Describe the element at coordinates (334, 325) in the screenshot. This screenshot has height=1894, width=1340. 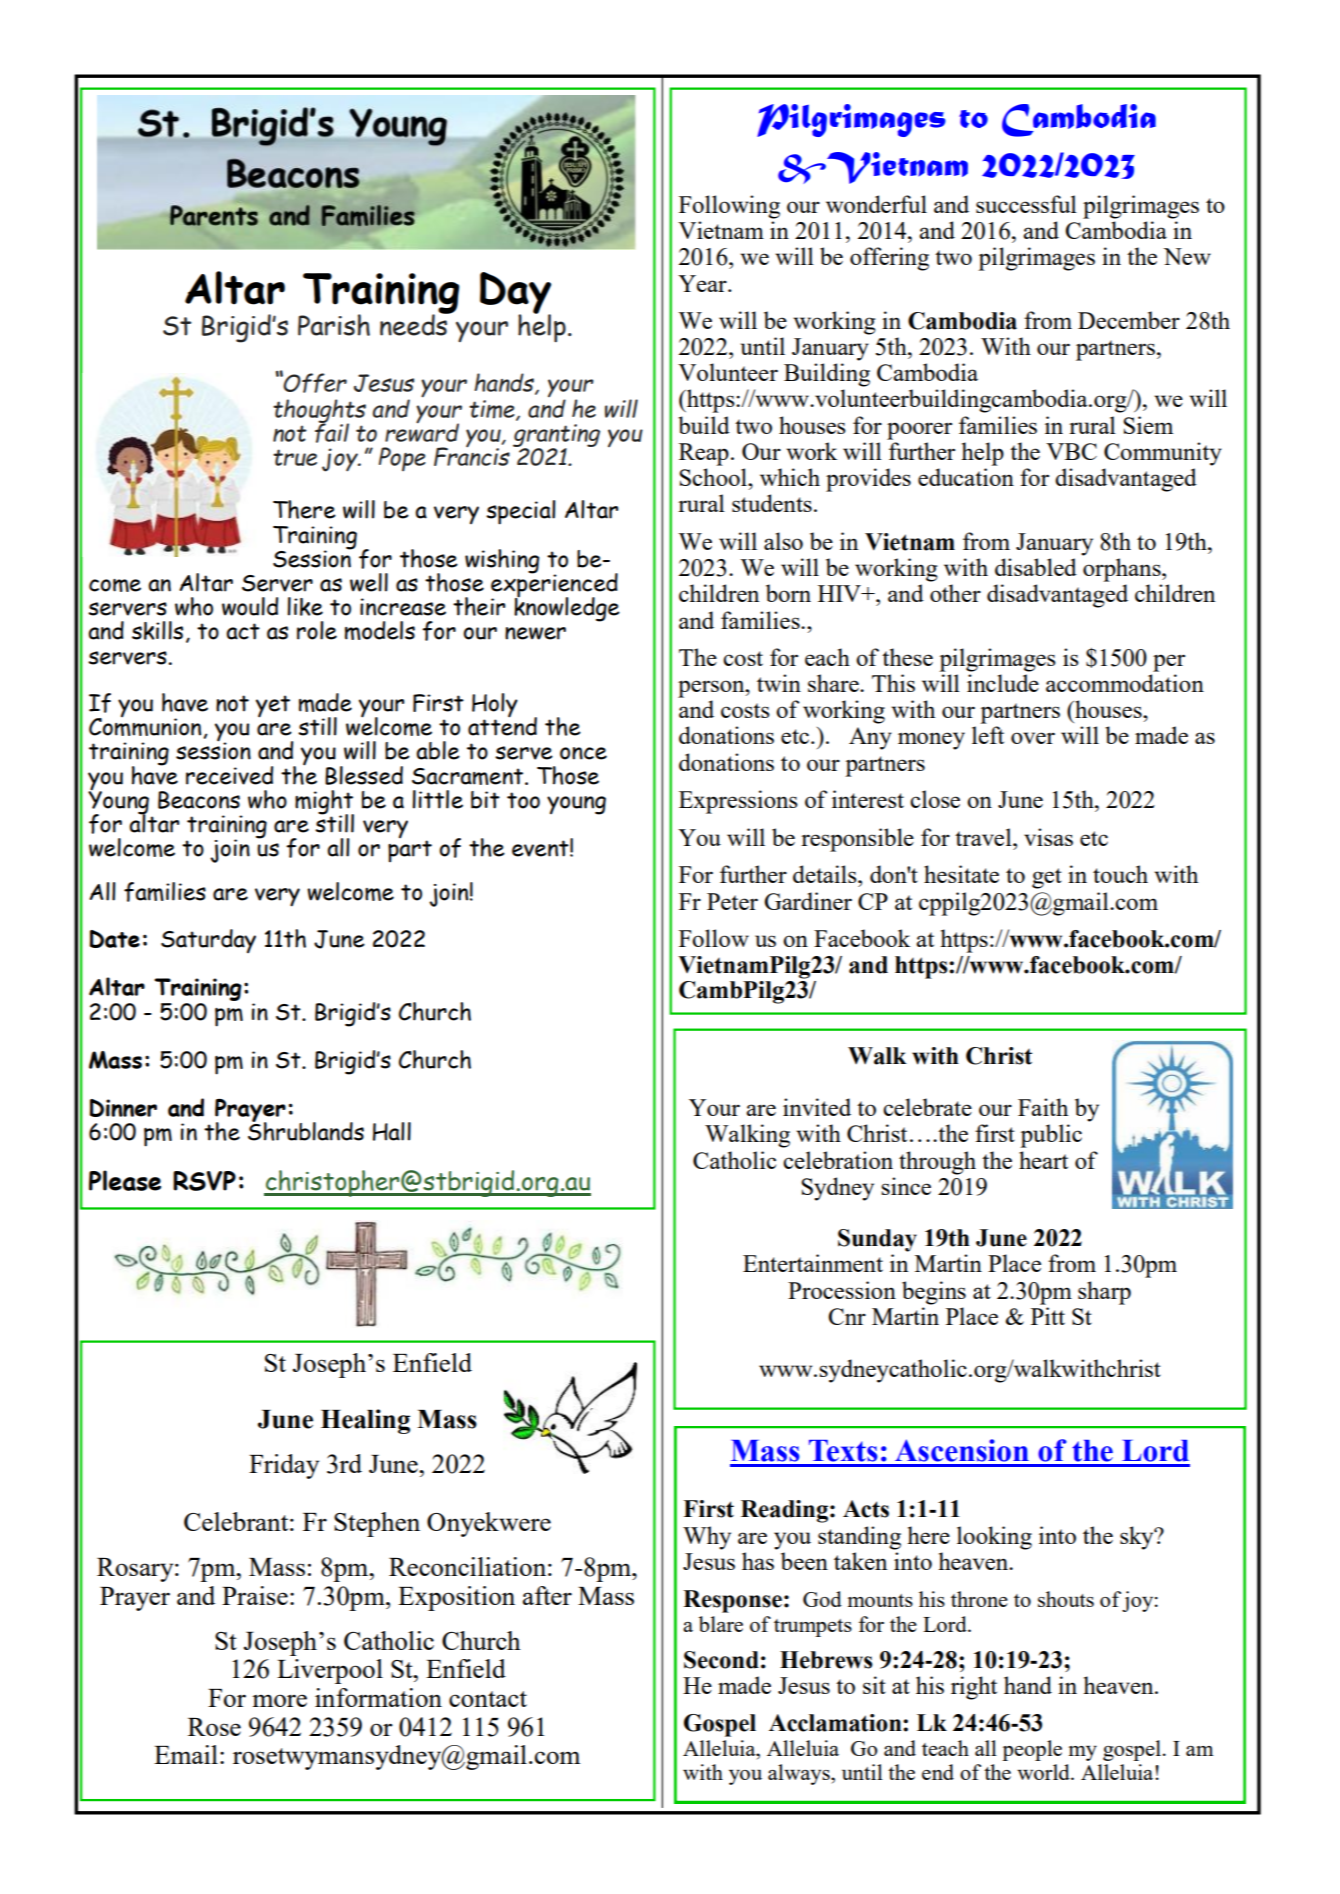
I see `Parish` at that location.
